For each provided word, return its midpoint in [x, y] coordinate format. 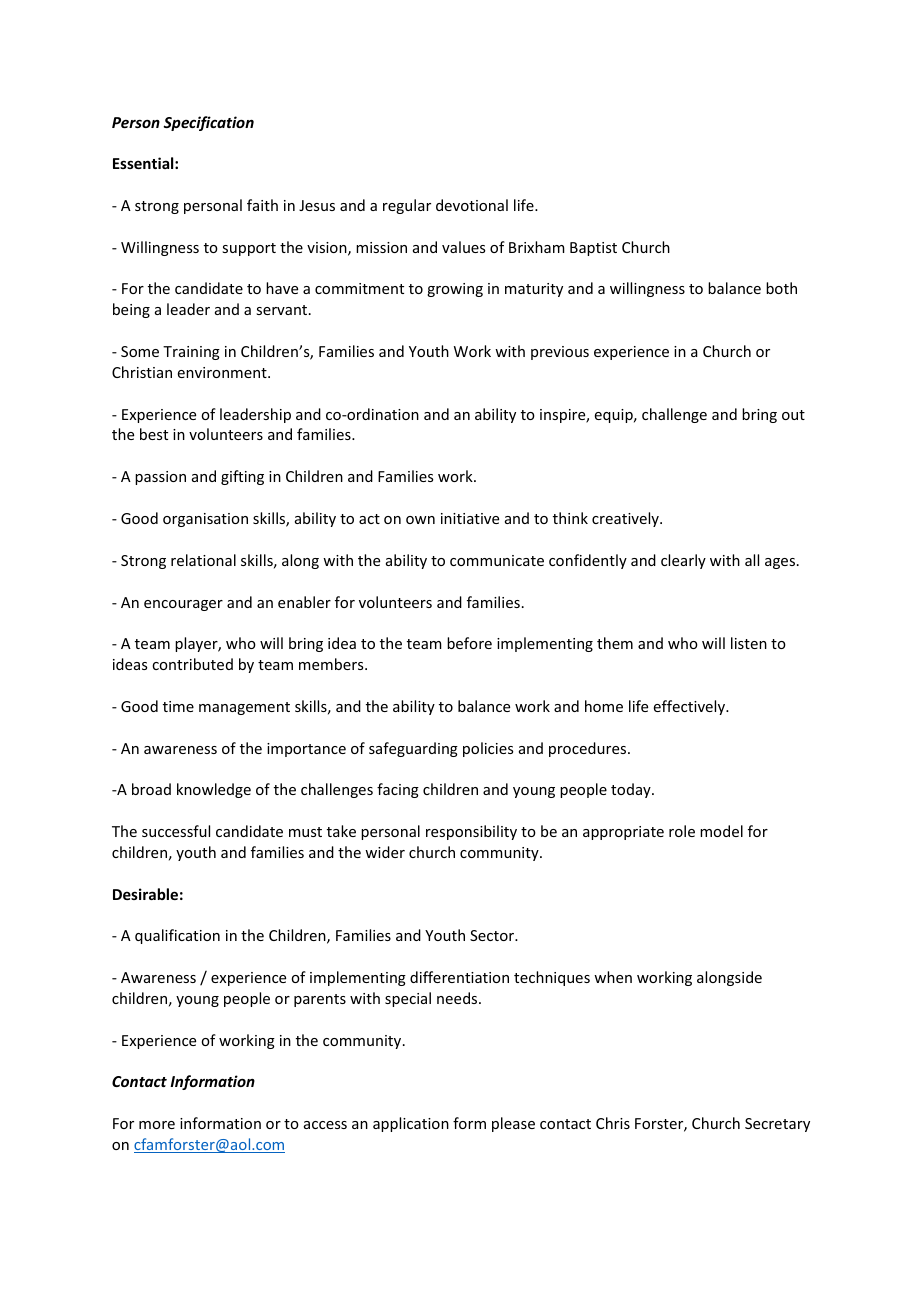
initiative [470, 518]
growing [455, 290]
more [157, 1125]
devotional [472, 205]
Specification [209, 123]
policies [488, 749]
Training [191, 353]
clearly [683, 561]
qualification [177, 936]
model [721, 831]
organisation [205, 520]
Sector [493, 935]
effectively [691, 707]
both [781, 288]
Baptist [593, 249]
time [178, 706]
